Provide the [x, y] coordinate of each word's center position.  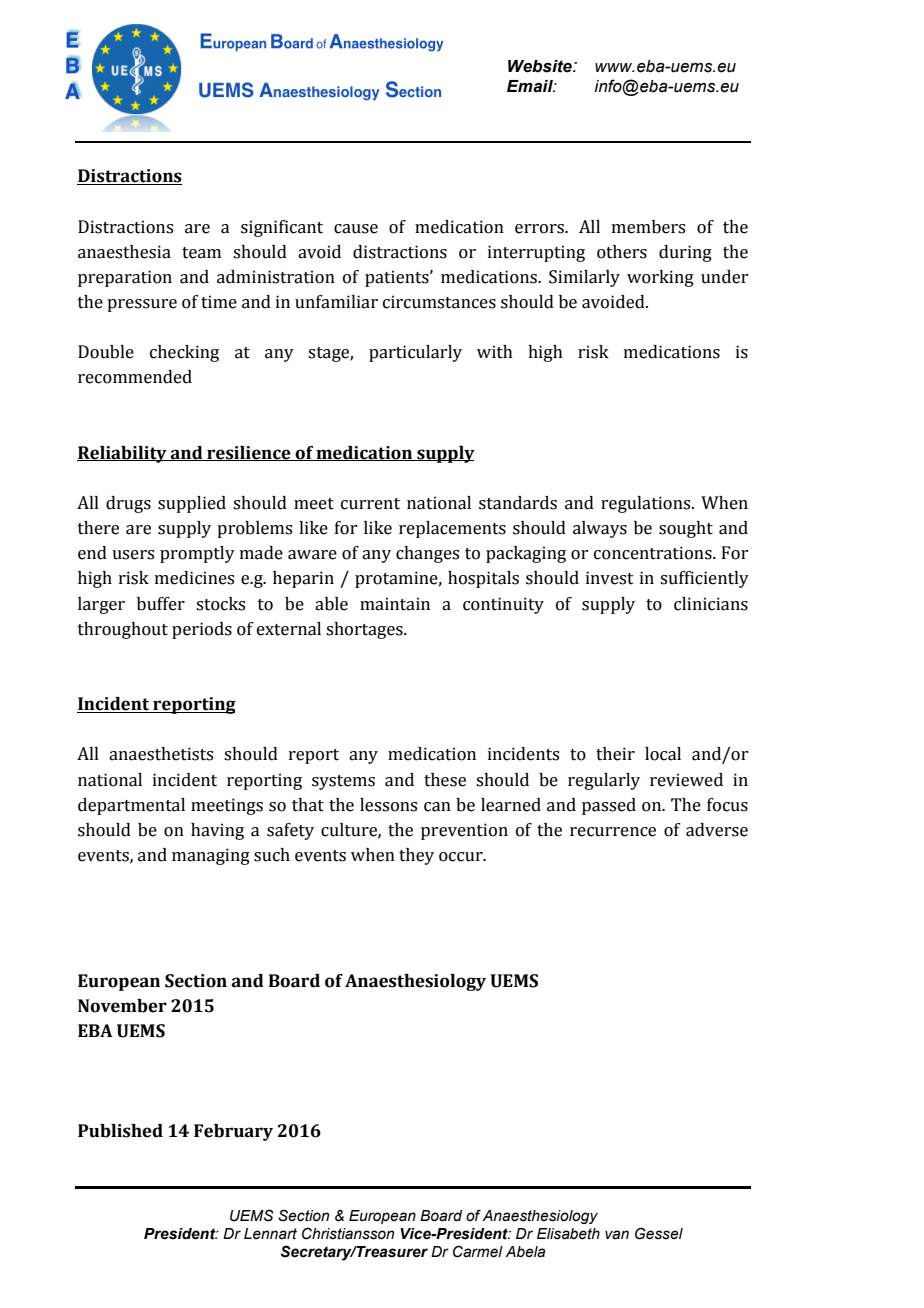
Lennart [270, 1234]
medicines [194, 578]
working [660, 278]
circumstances [439, 302]
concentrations [654, 553]
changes [427, 554]
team [201, 253]
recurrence [613, 832]
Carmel [478, 1251]
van [617, 1235]
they [416, 856]
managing [211, 856]
